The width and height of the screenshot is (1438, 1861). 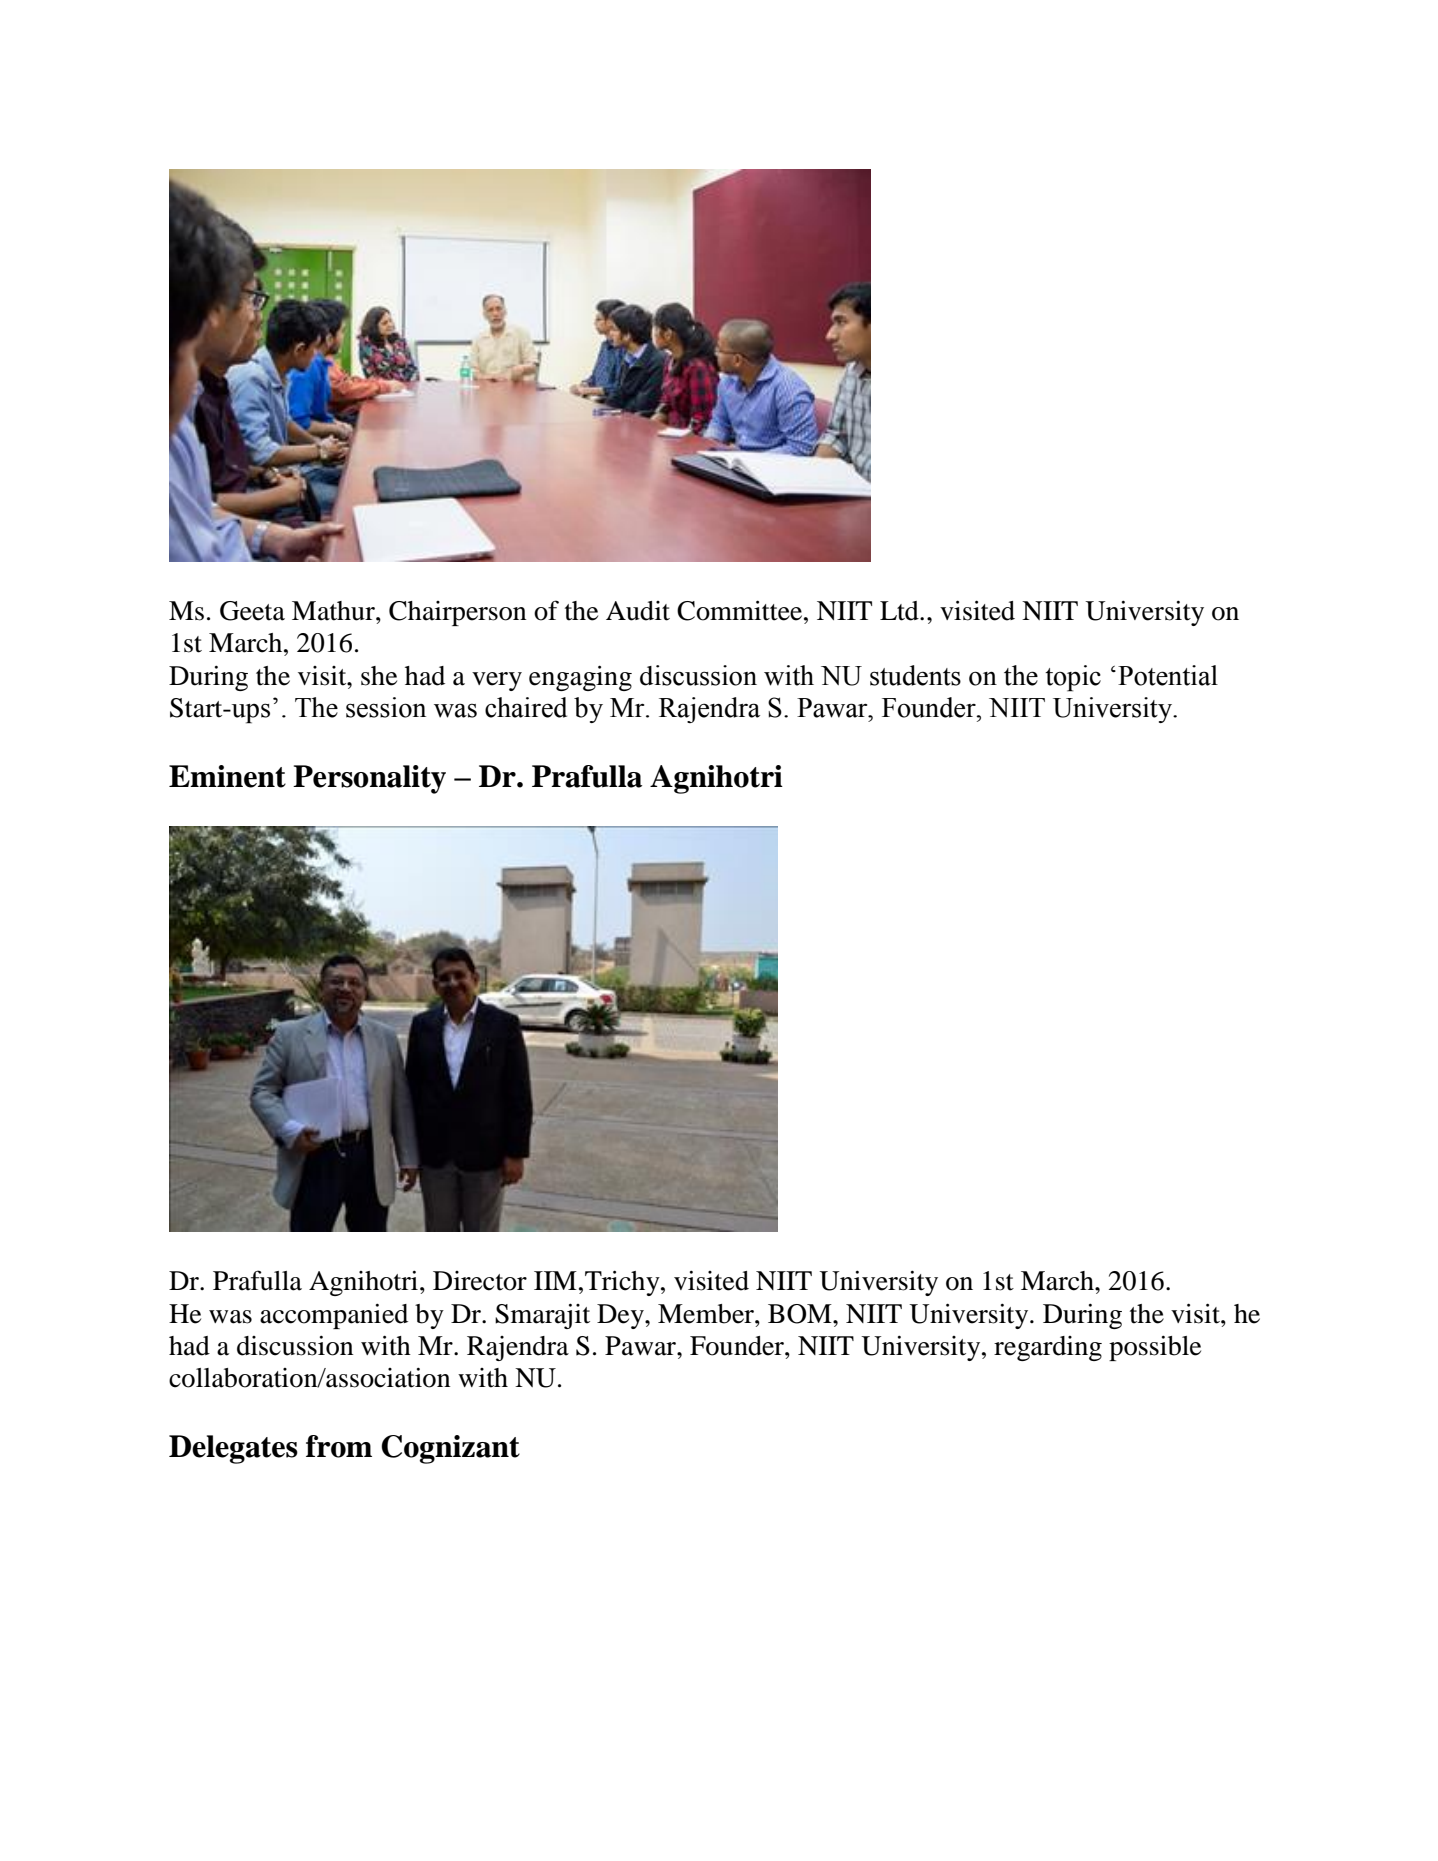 I want to click on students, so click(x=915, y=675).
